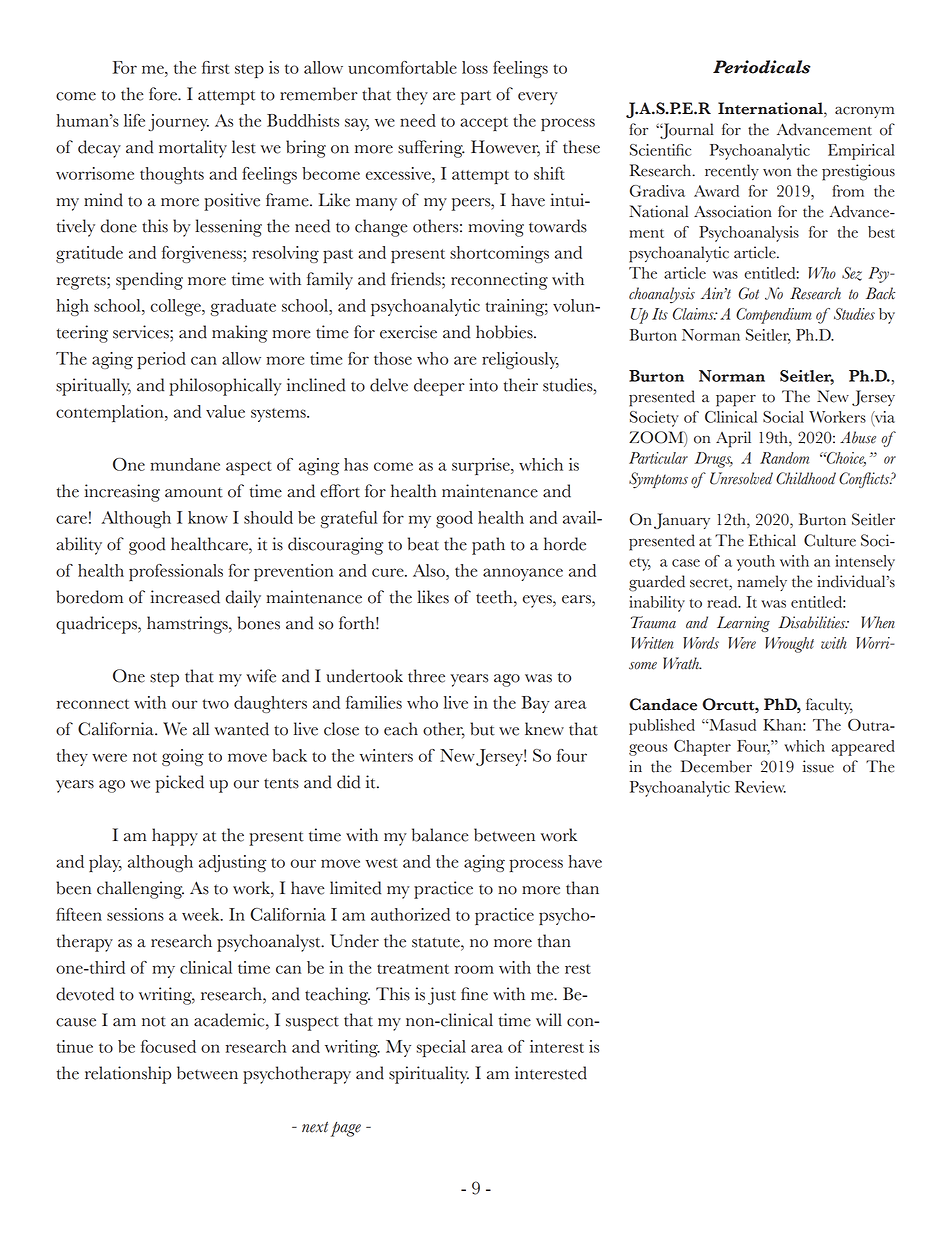 The image size is (952, 1233). I want to click on spirituality, so click(429, 1075).
